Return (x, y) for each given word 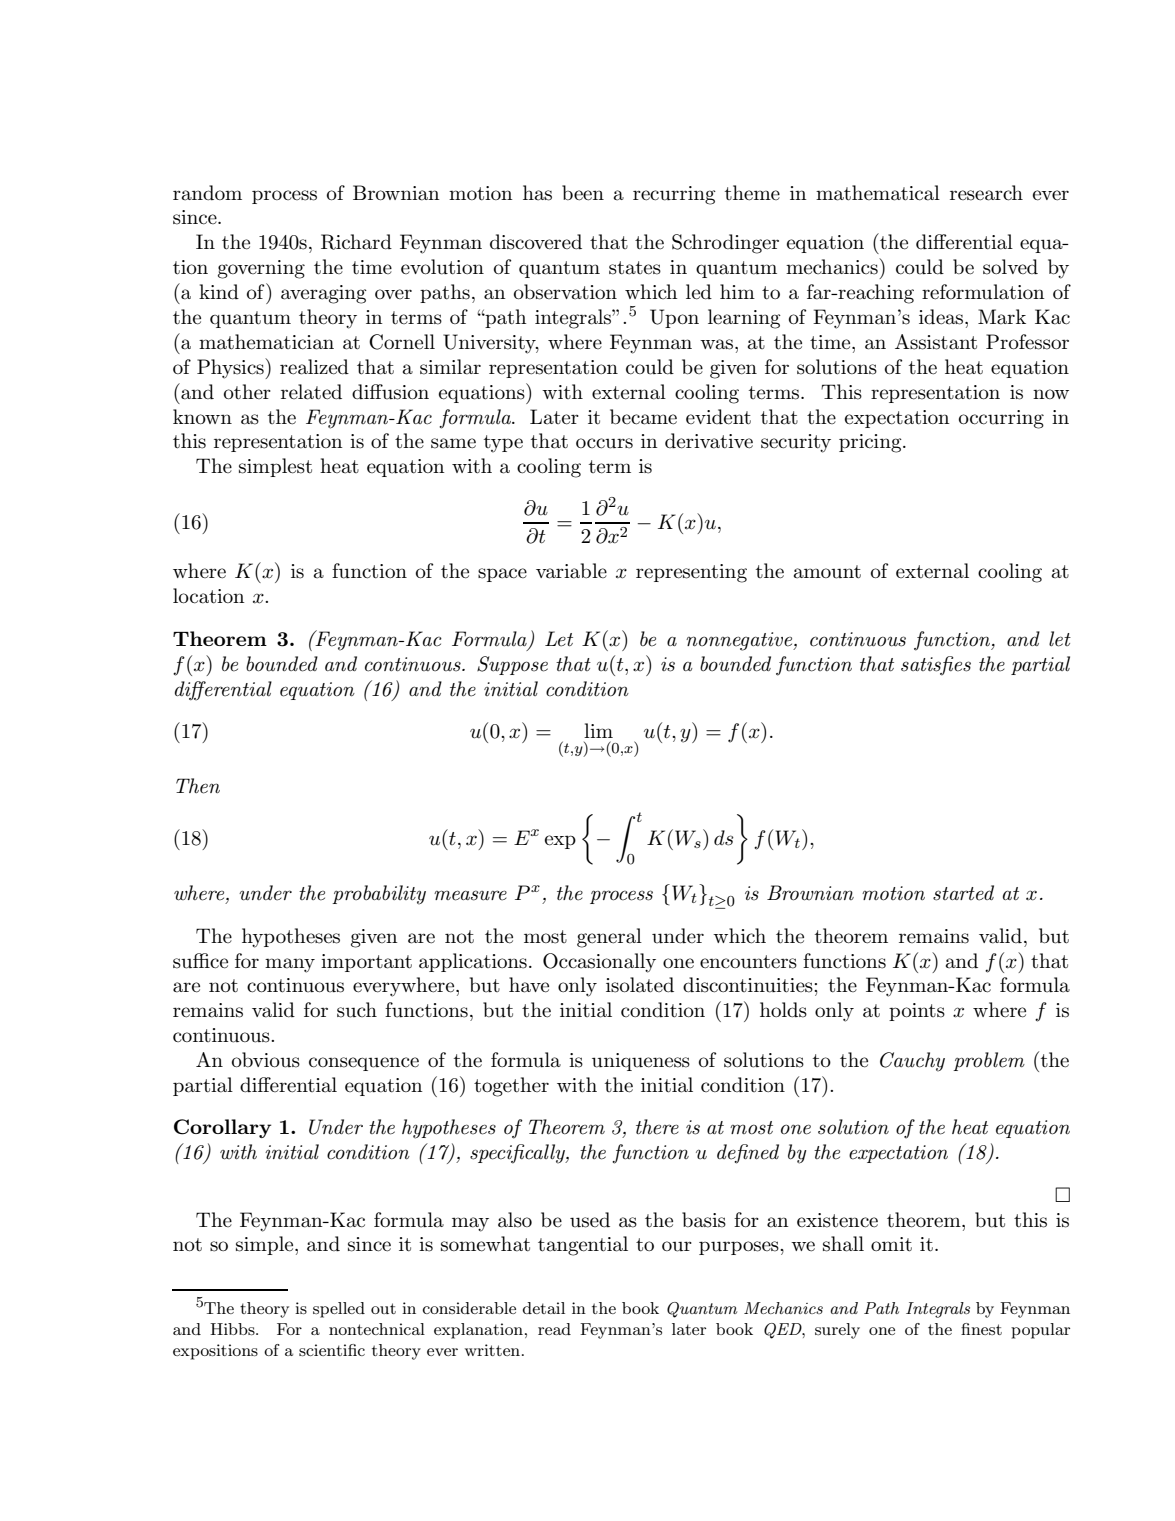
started (963, 893)
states (635, 268)
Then (198, 786)
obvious (266, 1060)
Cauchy (912, 1062)
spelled (339, 1310)
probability (379, 895)
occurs (604, 443)
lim (598, 730)
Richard (356, 242)
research (986, 193)
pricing (871, 443)
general (609, 938)
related (311, 392)
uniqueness (641, 1062)
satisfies (936, 666)
